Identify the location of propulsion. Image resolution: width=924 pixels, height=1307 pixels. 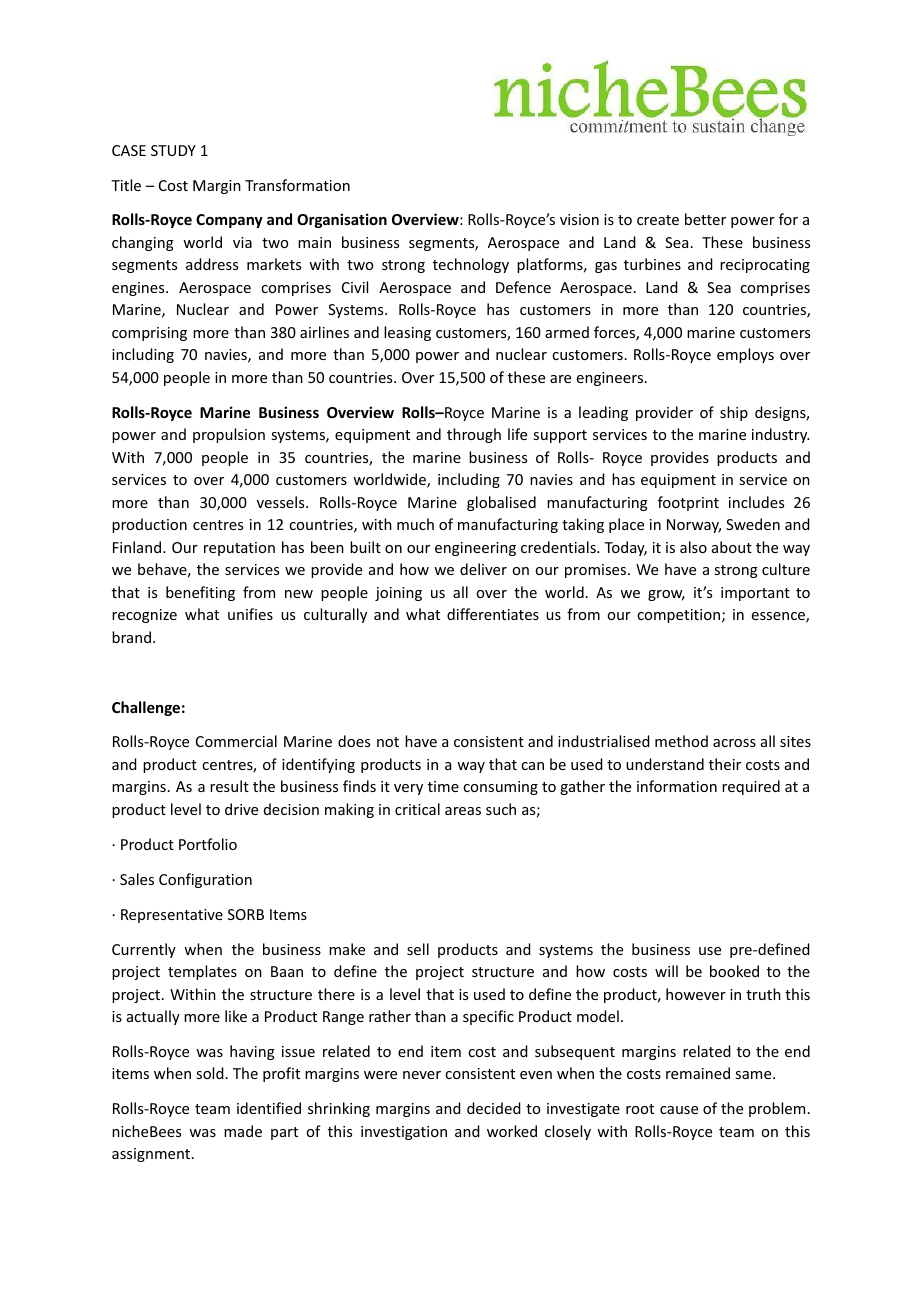
(229, 435).
